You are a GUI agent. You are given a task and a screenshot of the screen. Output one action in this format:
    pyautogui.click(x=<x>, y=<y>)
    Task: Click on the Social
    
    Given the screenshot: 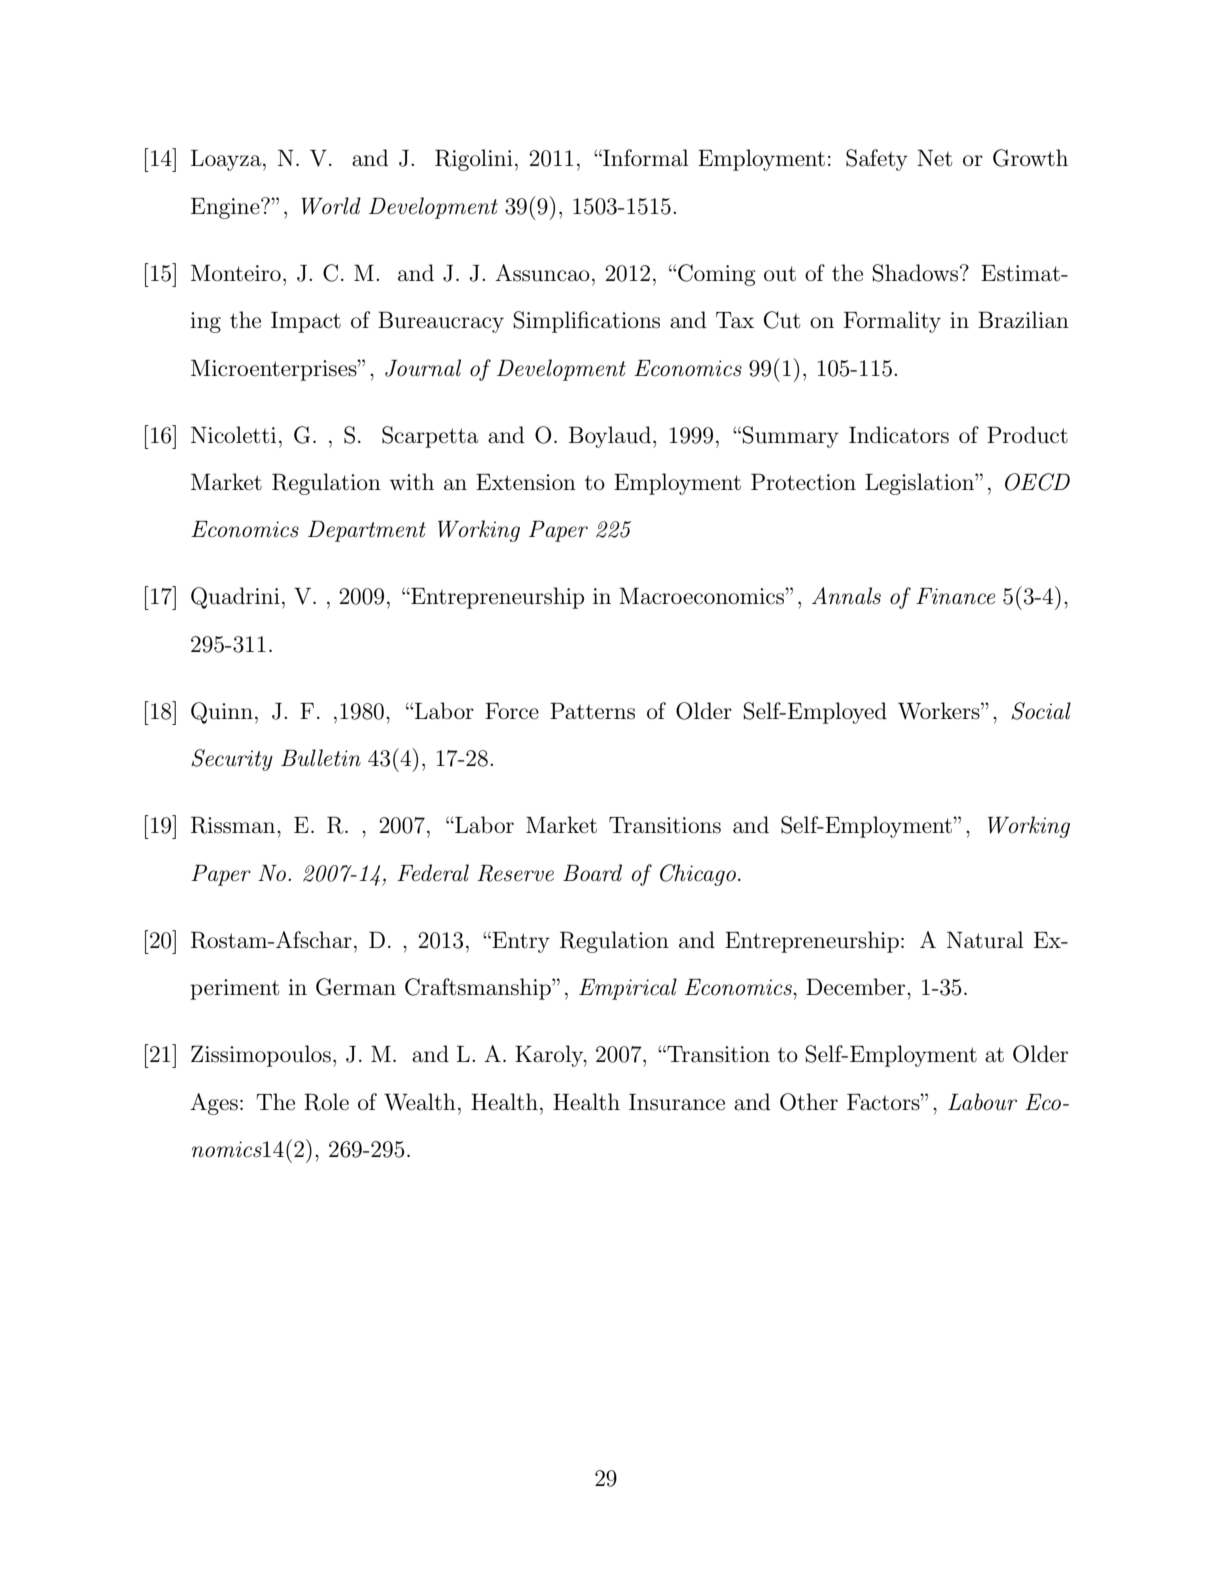 What is the action you would take?
    pyautogui.click(x=1041, y=711)
